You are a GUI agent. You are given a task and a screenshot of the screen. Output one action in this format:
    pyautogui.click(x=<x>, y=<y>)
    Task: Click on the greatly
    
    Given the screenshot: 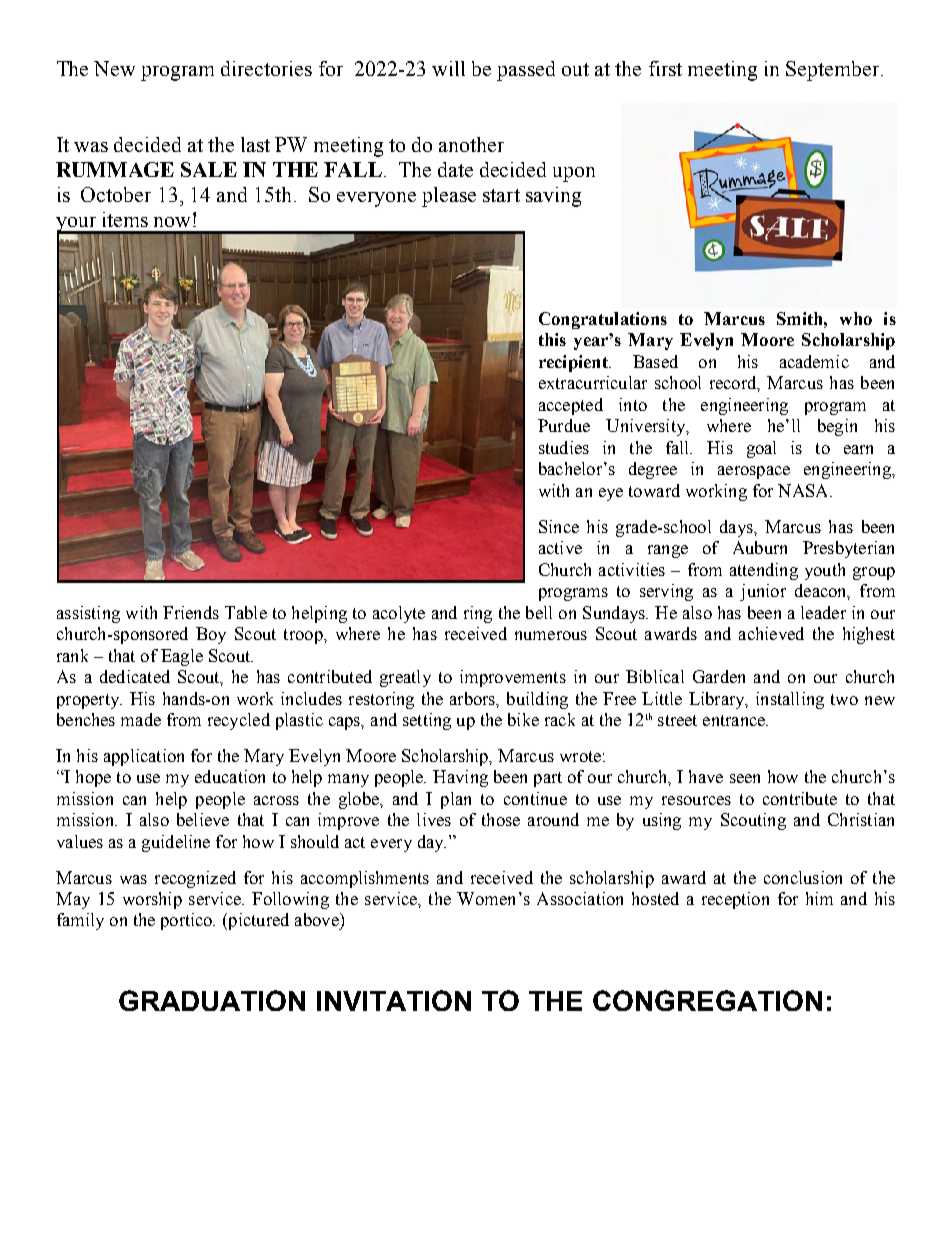 What is the action you would take?
    pyautogui.click(x=405, y=678)
